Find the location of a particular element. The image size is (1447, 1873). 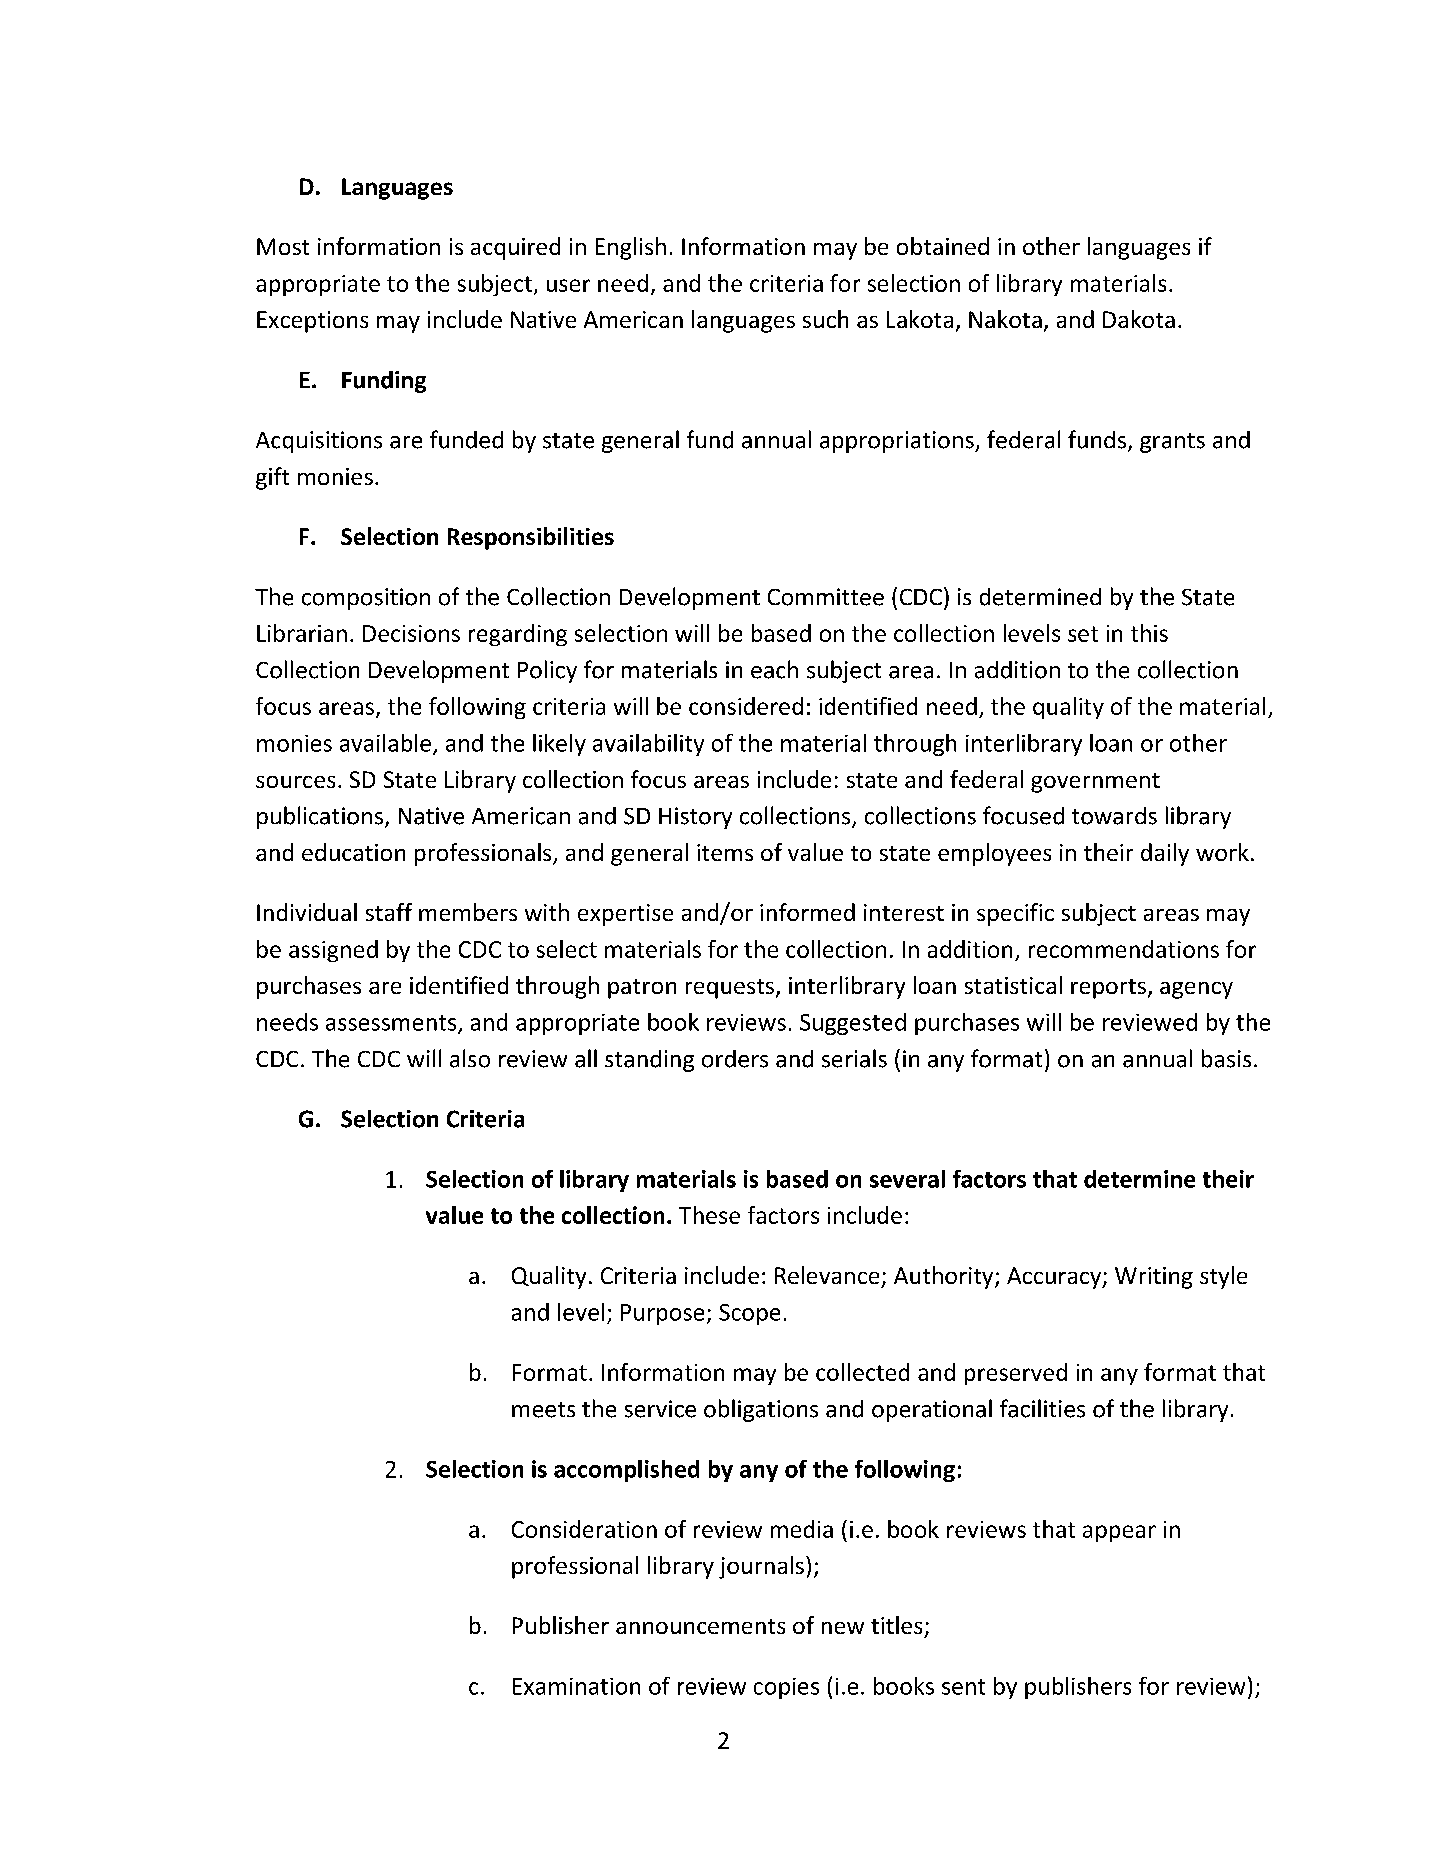

Dakota is located at coordinates (1139, 319).
